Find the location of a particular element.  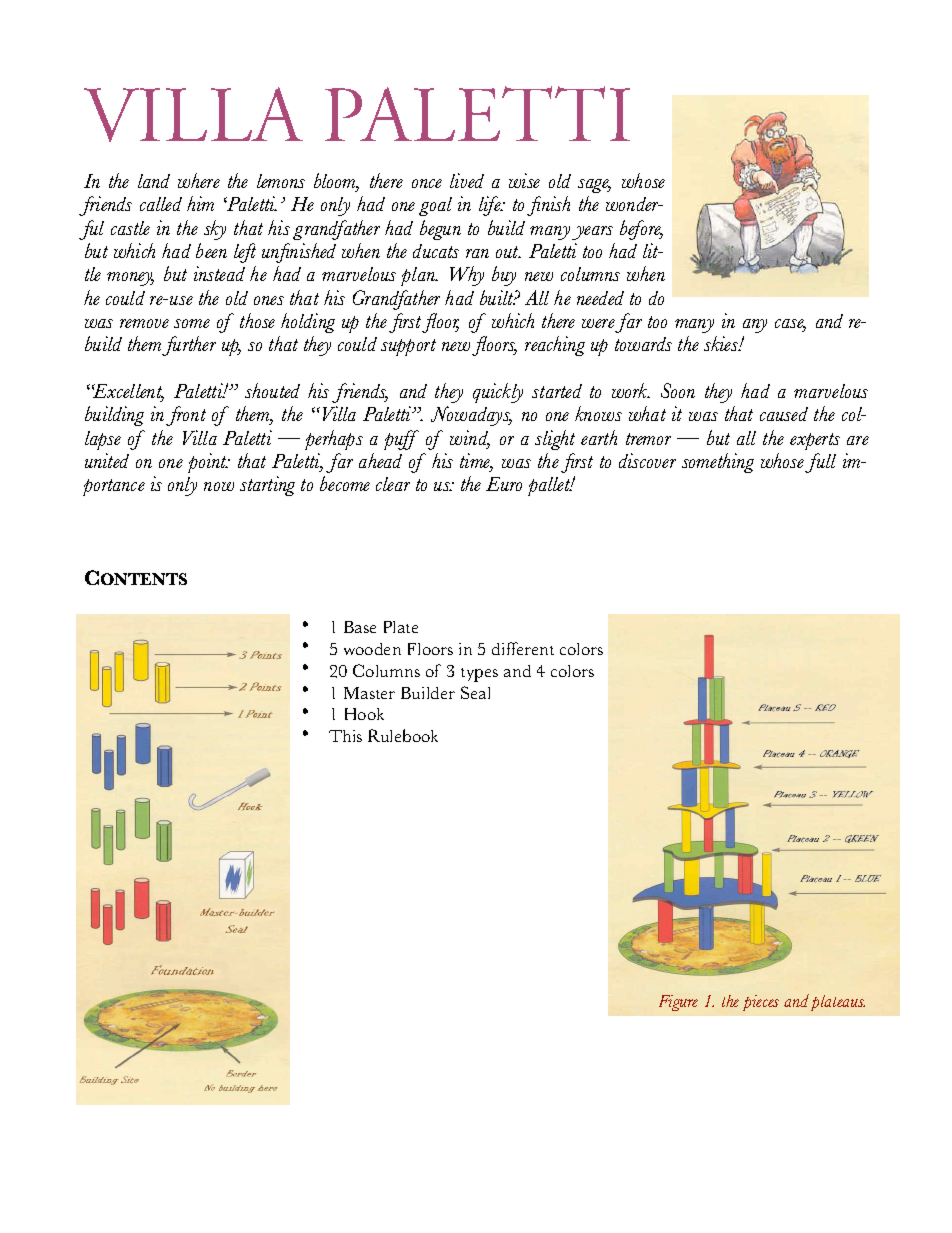

starting is located at coordinates (267, 486).
